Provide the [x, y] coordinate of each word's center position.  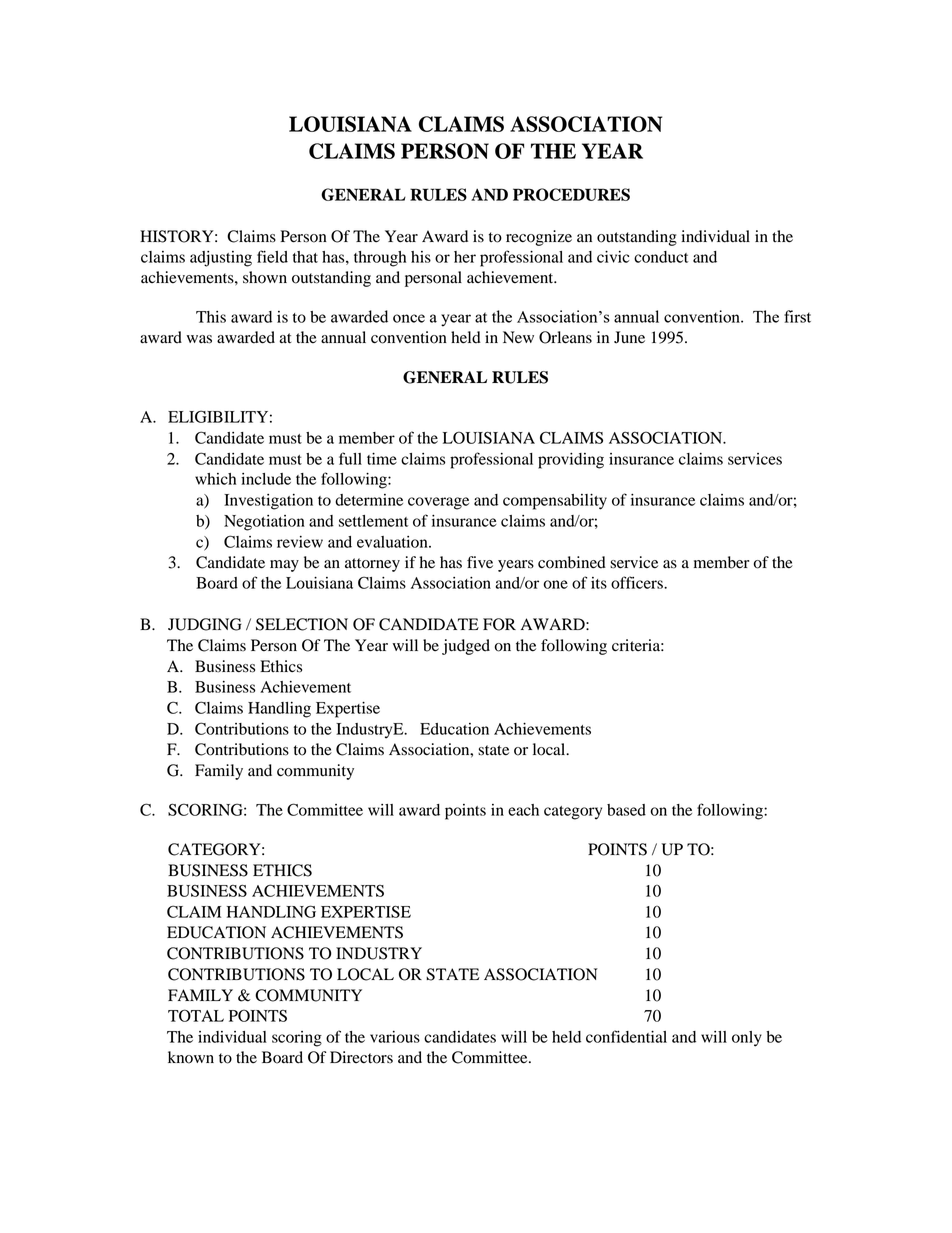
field [272, 256]
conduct [661, 257]
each [523, 810]
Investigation [268, 502]
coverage [438, 503]
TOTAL [196, 1015]
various [395, 1037]
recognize [539, 238]
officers [638, 582]
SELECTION [302, 624]
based [626, 810]
